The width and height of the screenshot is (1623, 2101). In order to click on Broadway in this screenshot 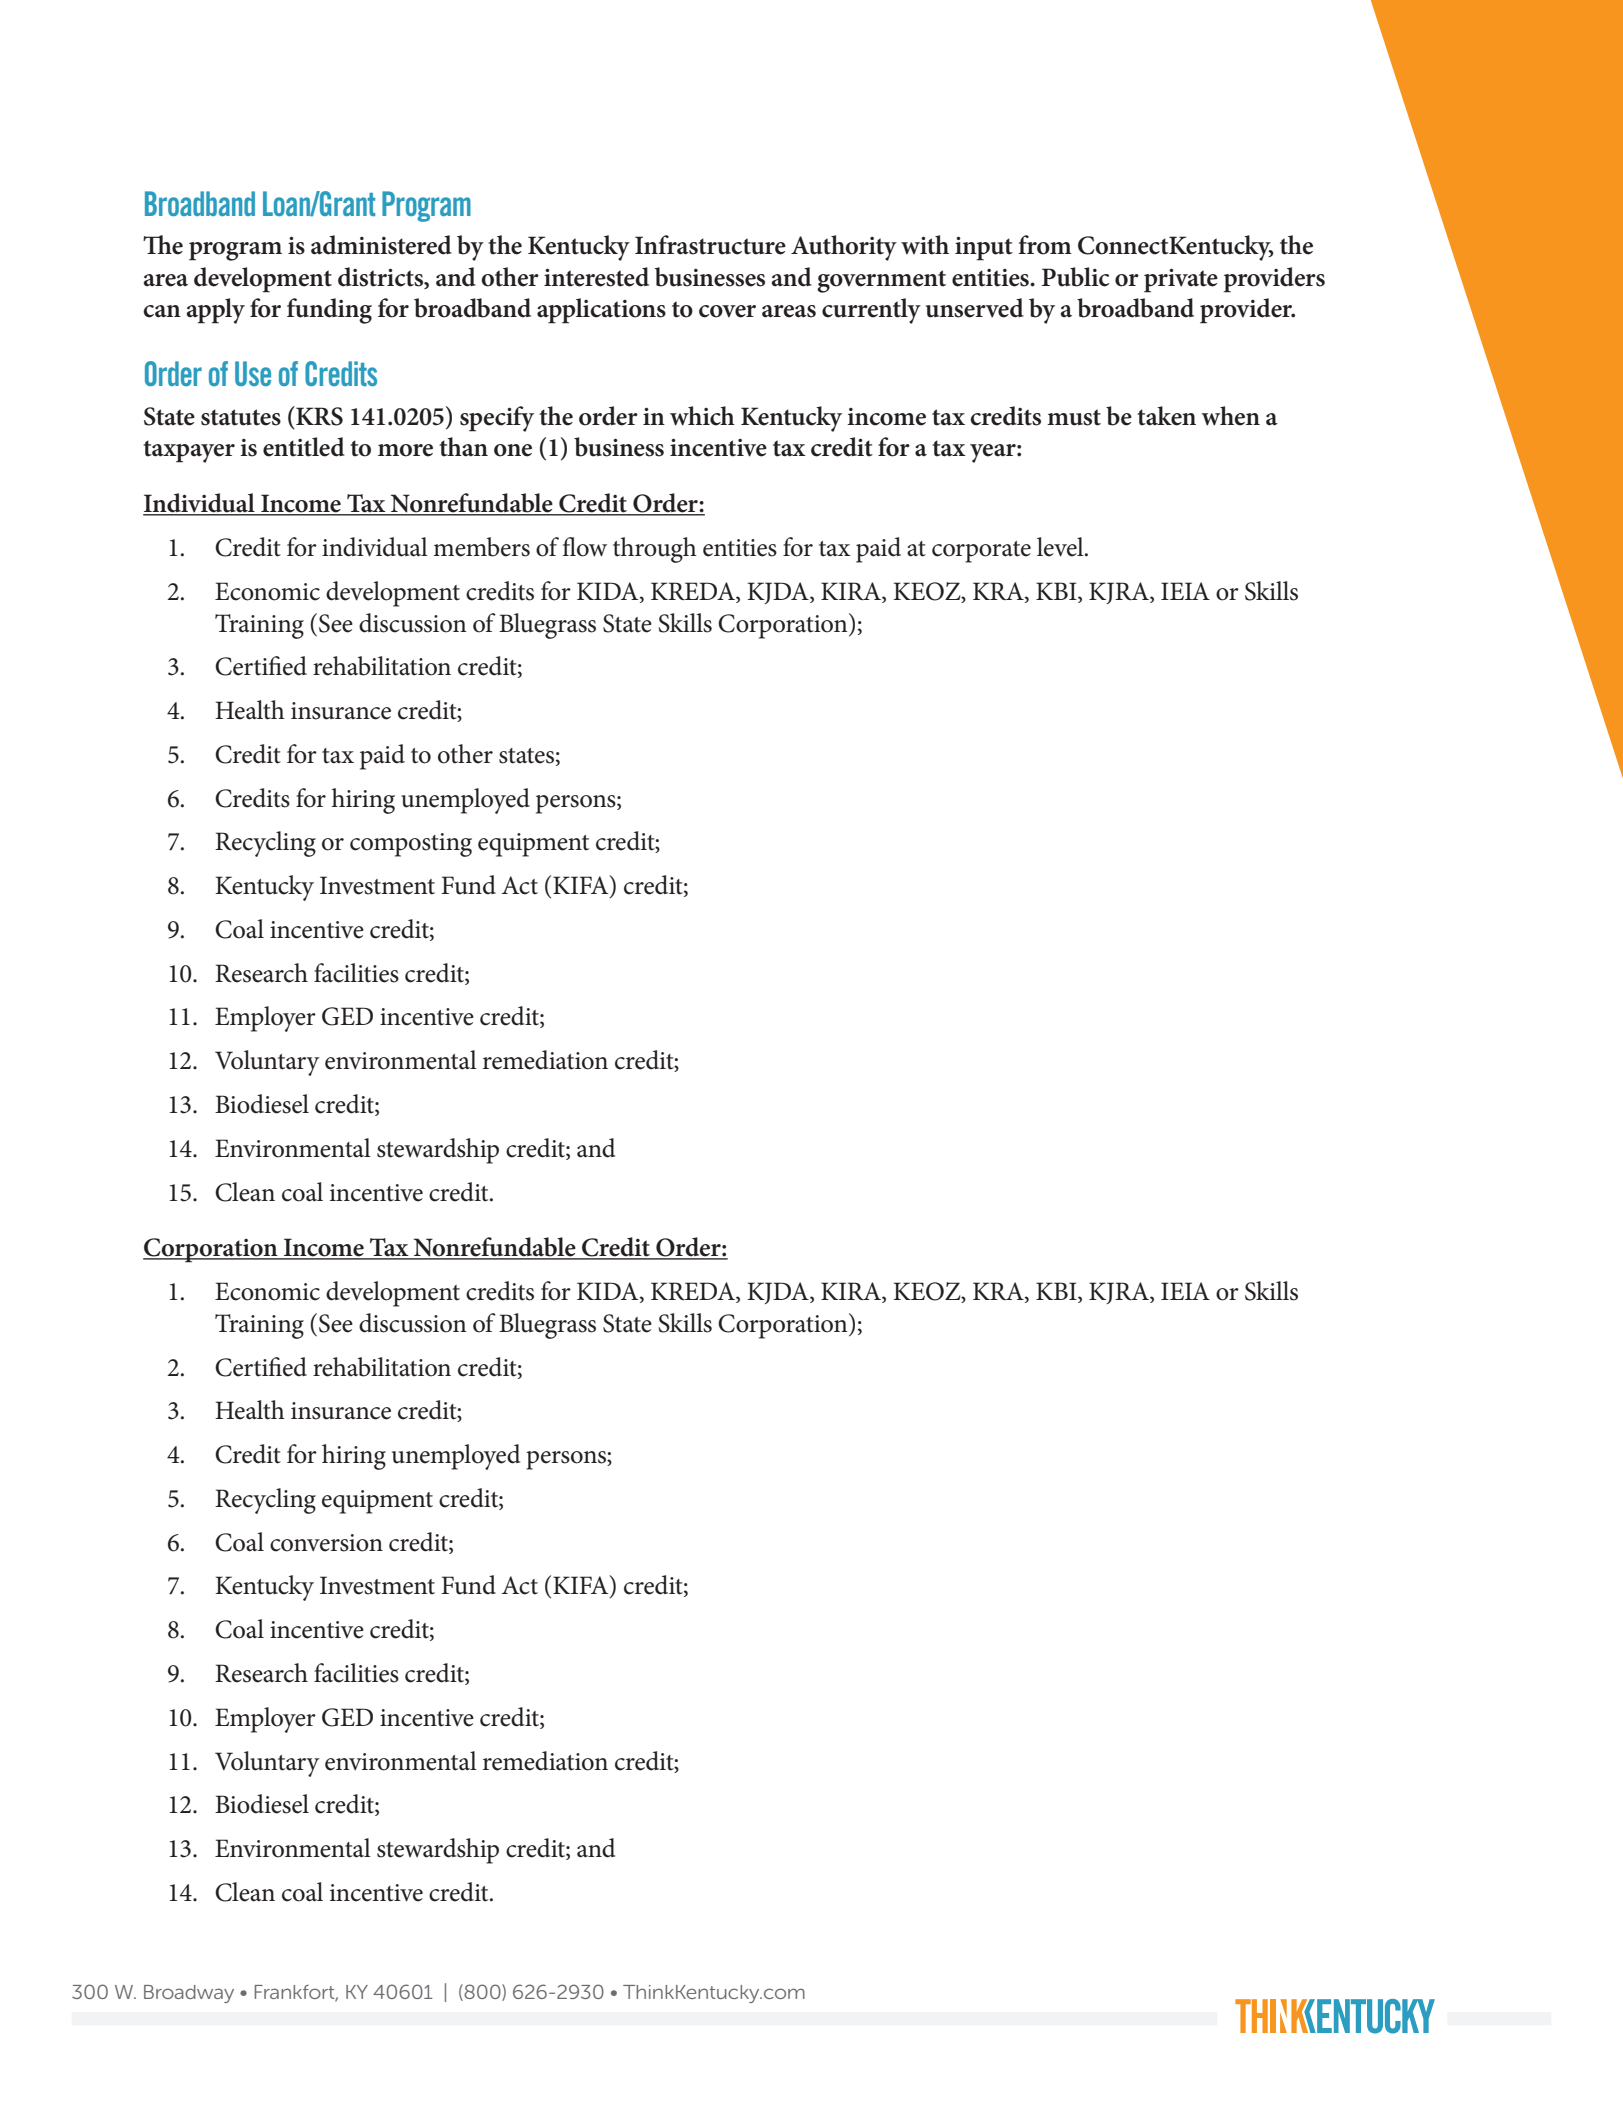, I will do `click(189, 1994)`.
